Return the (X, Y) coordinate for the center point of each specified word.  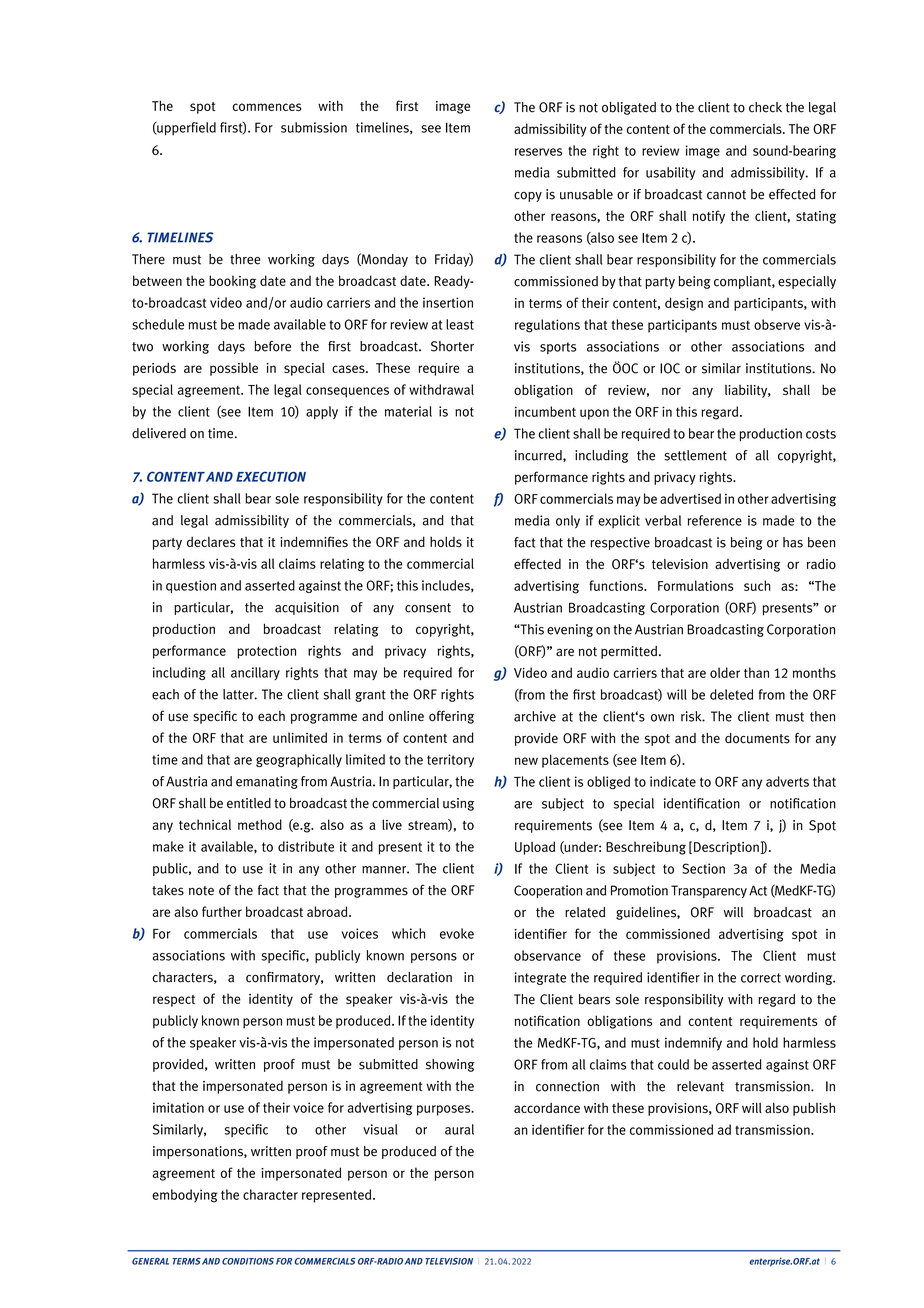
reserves (538, 152)
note (201, 891)
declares (211, 542)
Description (727, 848)
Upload (535, 848)
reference (715, 520)
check (765, 107)
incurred (539, 456)
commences (267, 107)
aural (459, 1129)
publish (814, 1109)
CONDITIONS (248, 1261)
